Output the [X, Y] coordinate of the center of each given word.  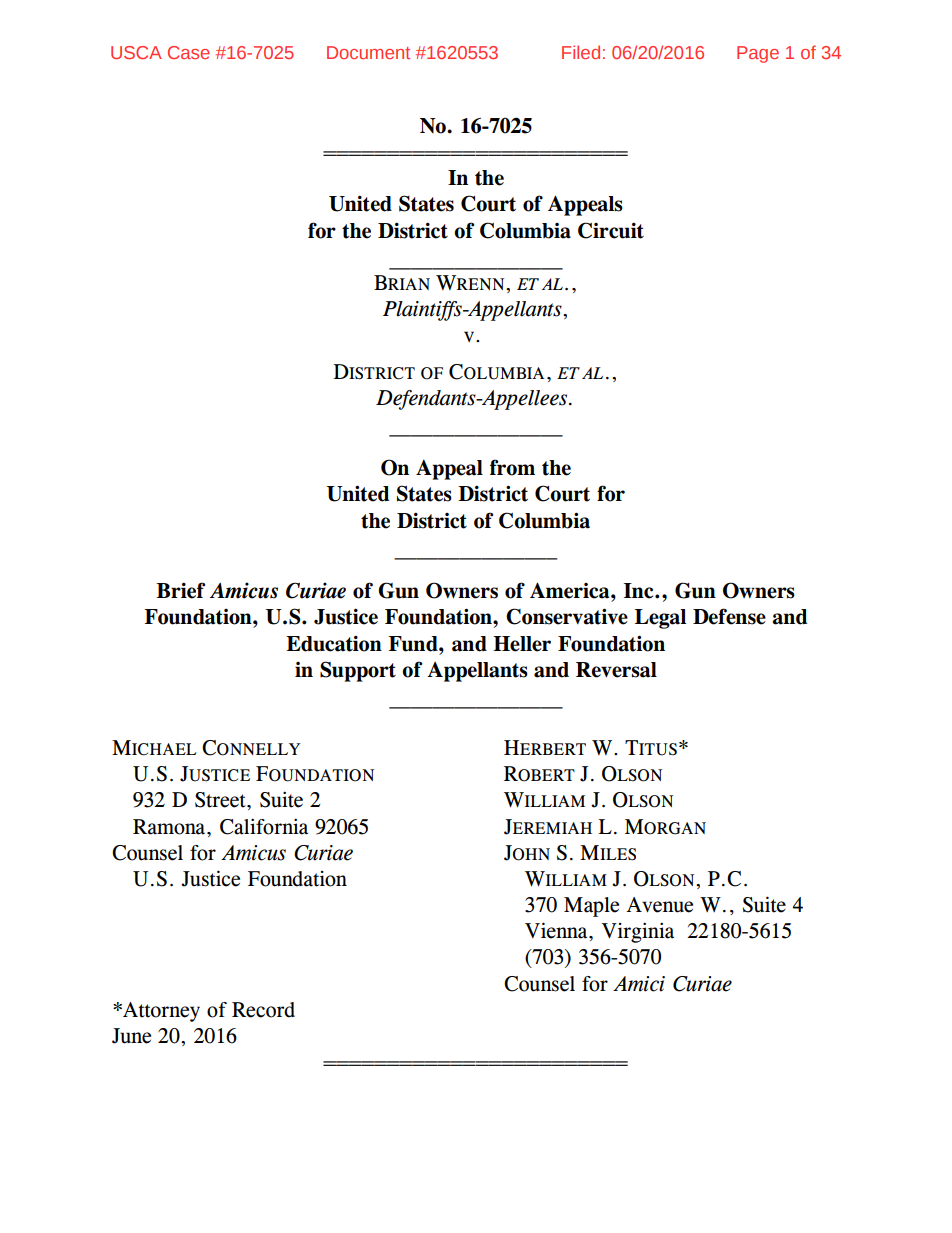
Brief [180, 590]
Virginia [638, 932]
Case [189, 52]
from [512, 467]
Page [758, 54]
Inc [640, 591]
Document [368, 52]
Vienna [557, 930]
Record [263, 1010]
